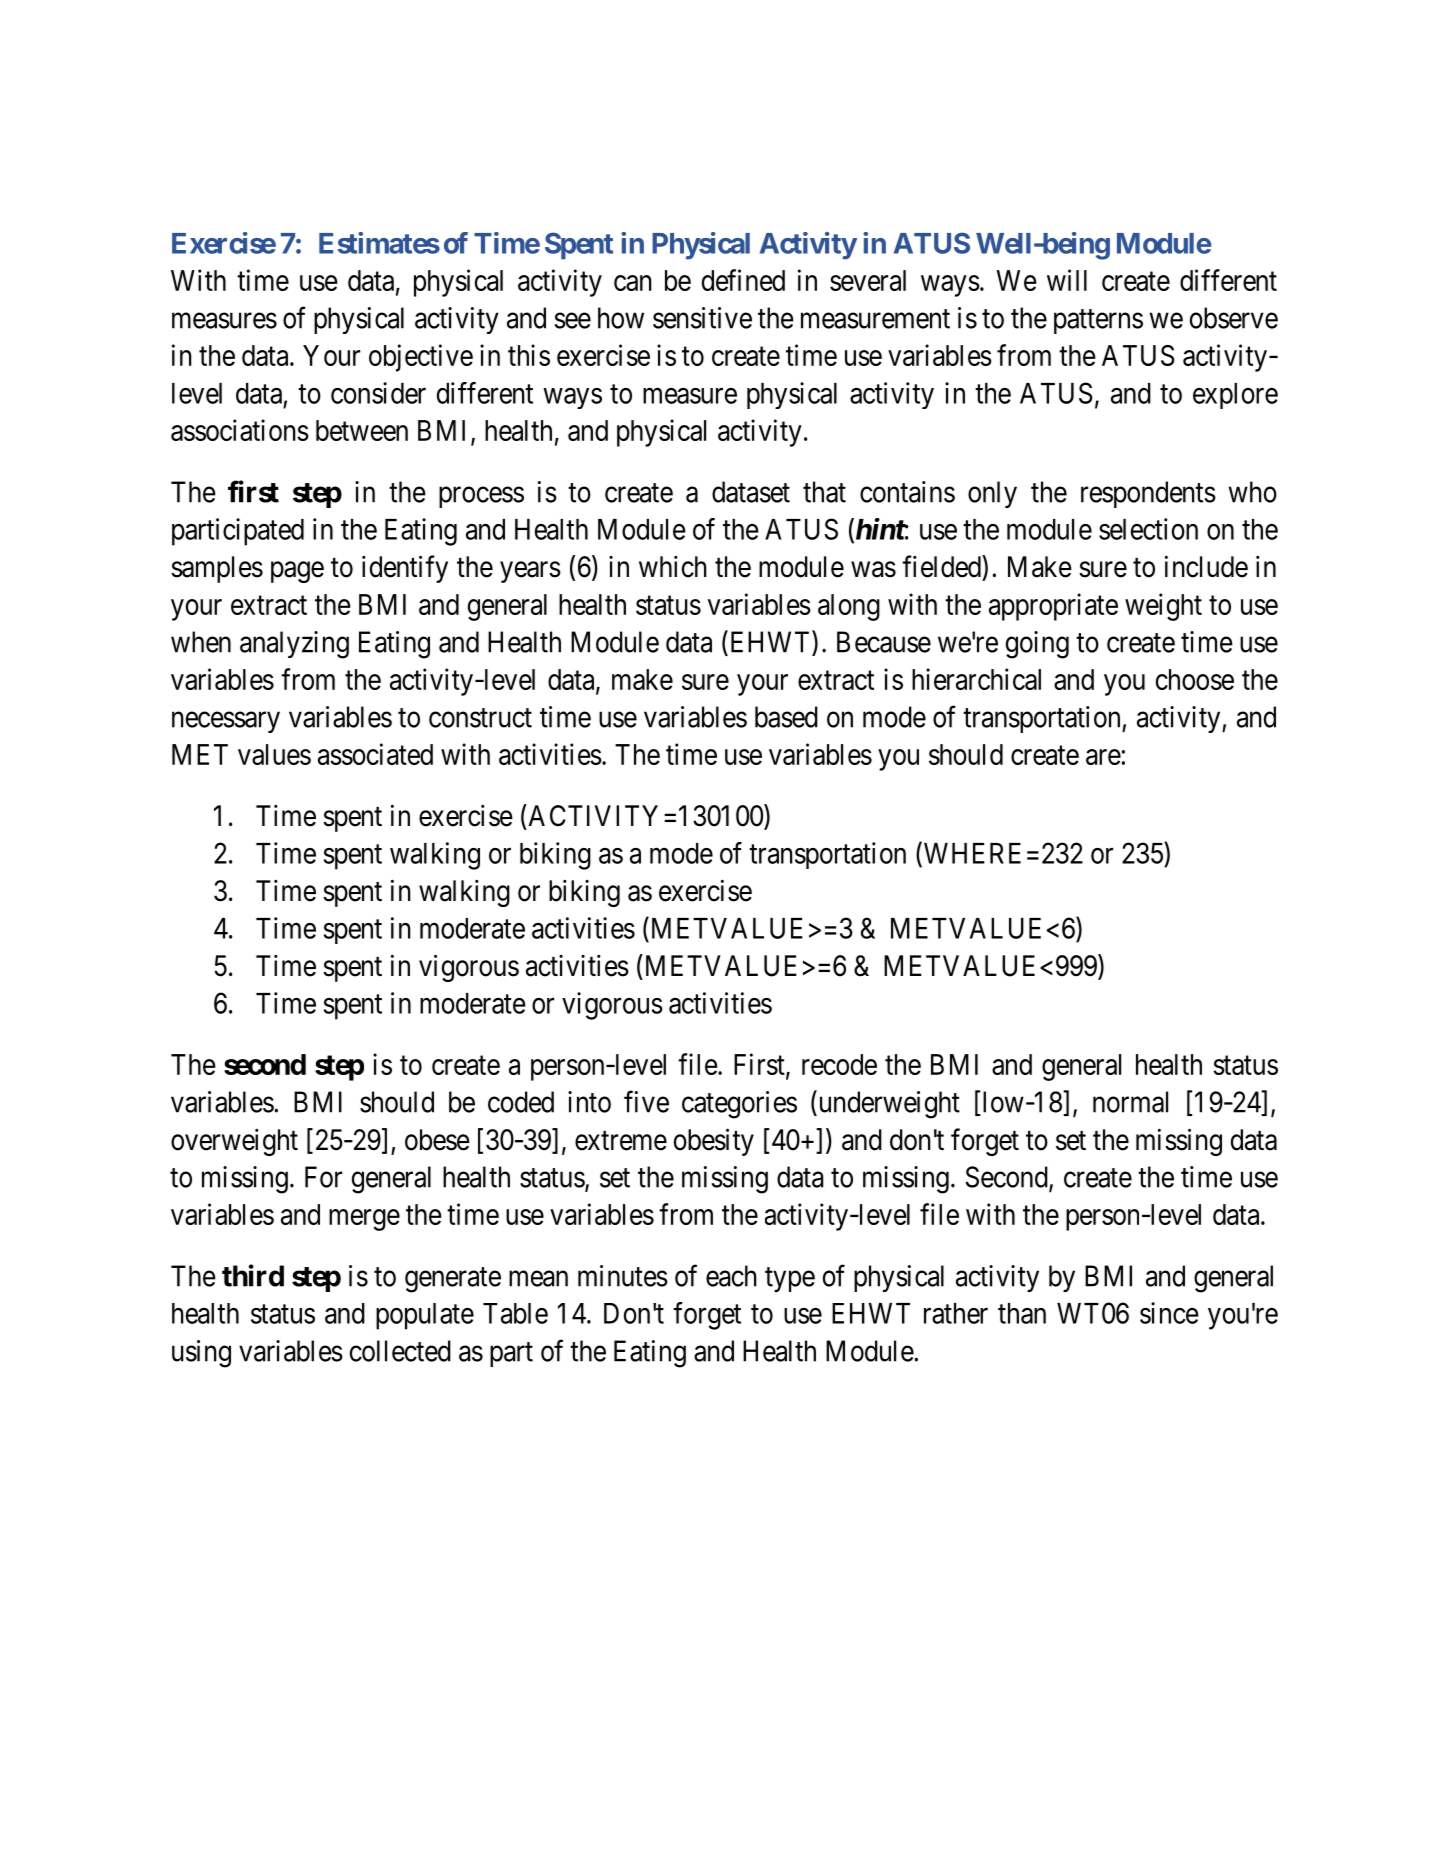 This screenshot has height=1873, width=1447. Describe the element at coordinates (400, 1351) in the screenshot. I see `collected` at that location.
